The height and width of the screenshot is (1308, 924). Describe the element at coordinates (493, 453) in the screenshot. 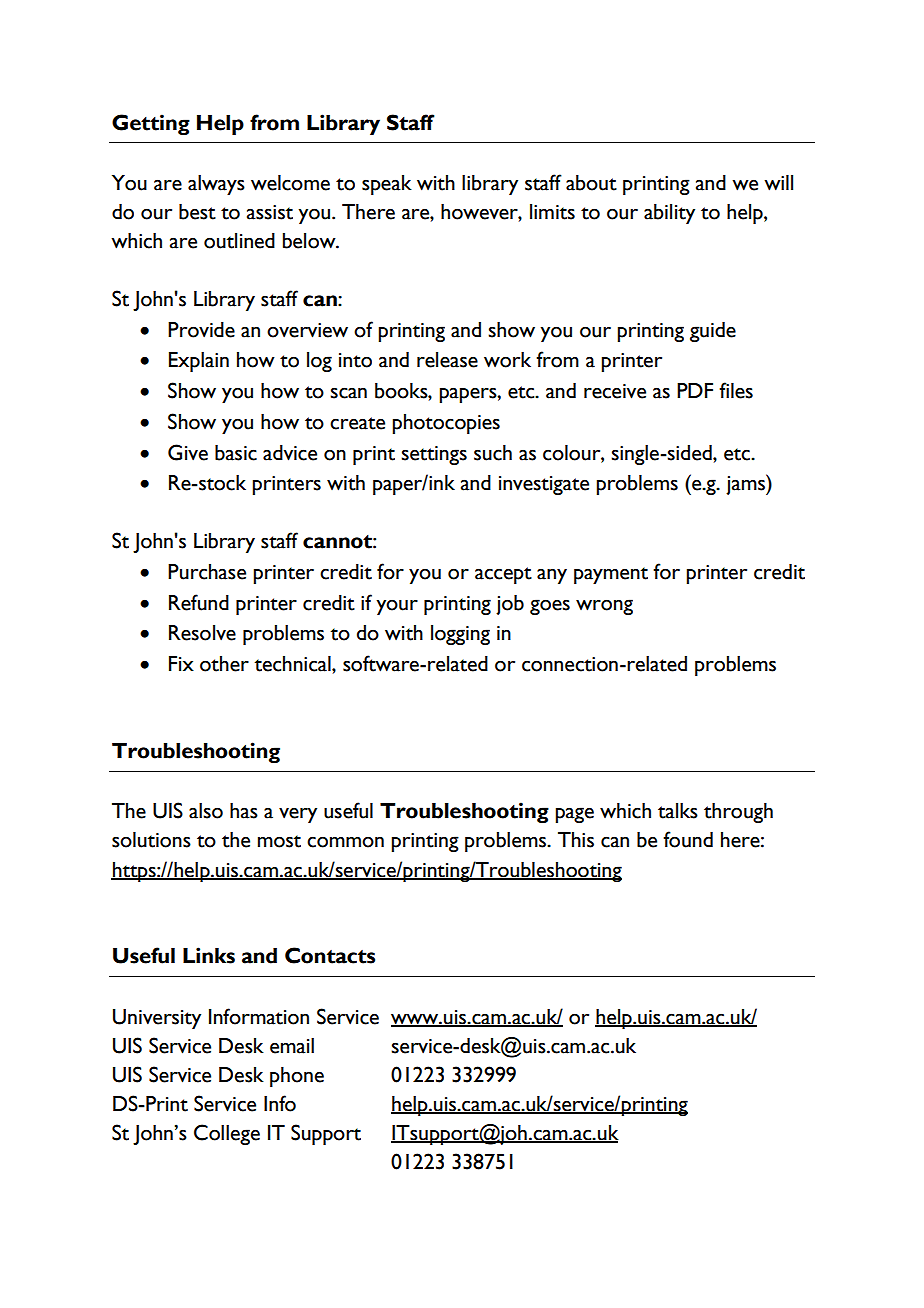

I see `such` at that location.
